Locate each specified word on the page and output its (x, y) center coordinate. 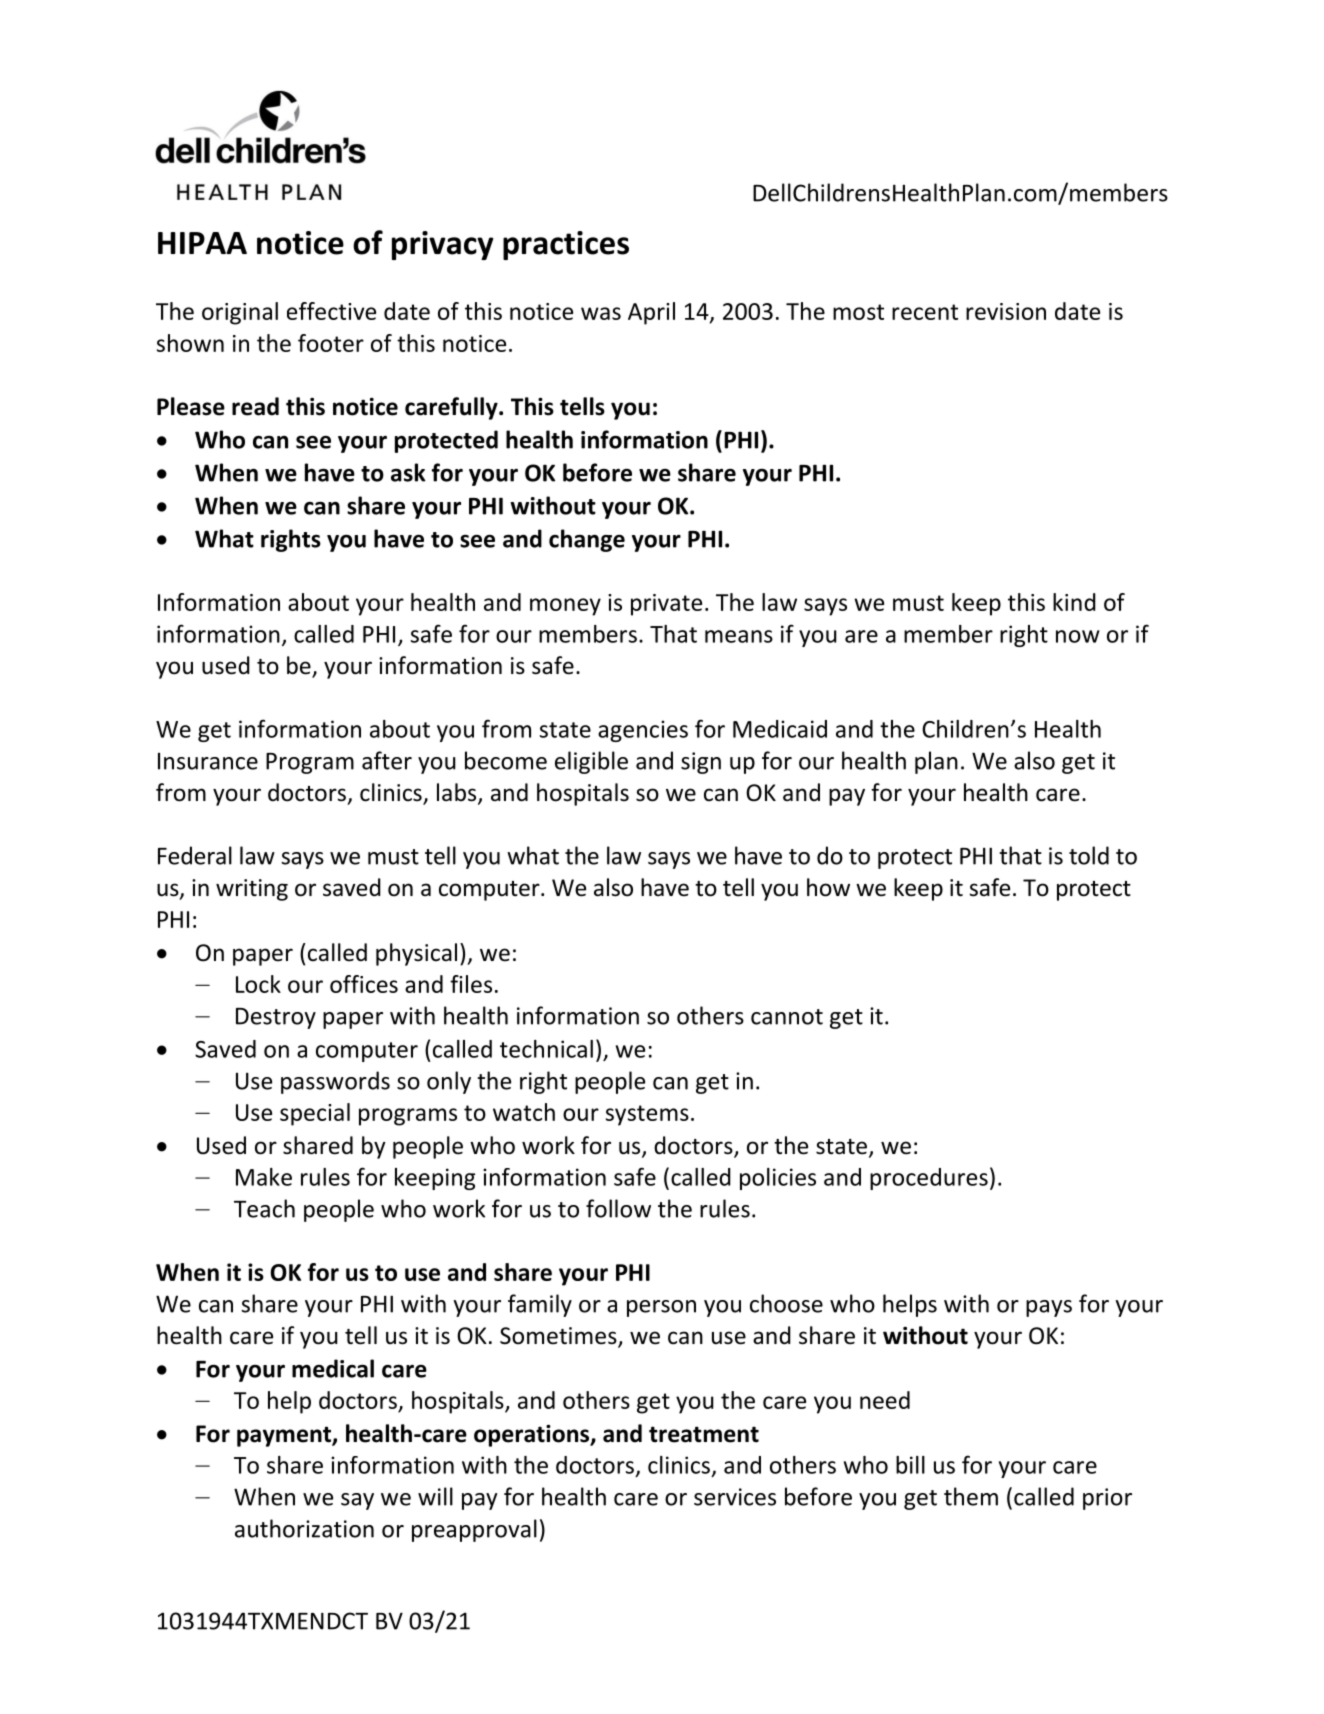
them (971, 1496)
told (1089, 855)
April (651, 313)
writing (252, 890)
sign (701, 763)
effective (331, 311)
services (735, 1497)
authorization (304, 1528)
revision (1006, 311)
